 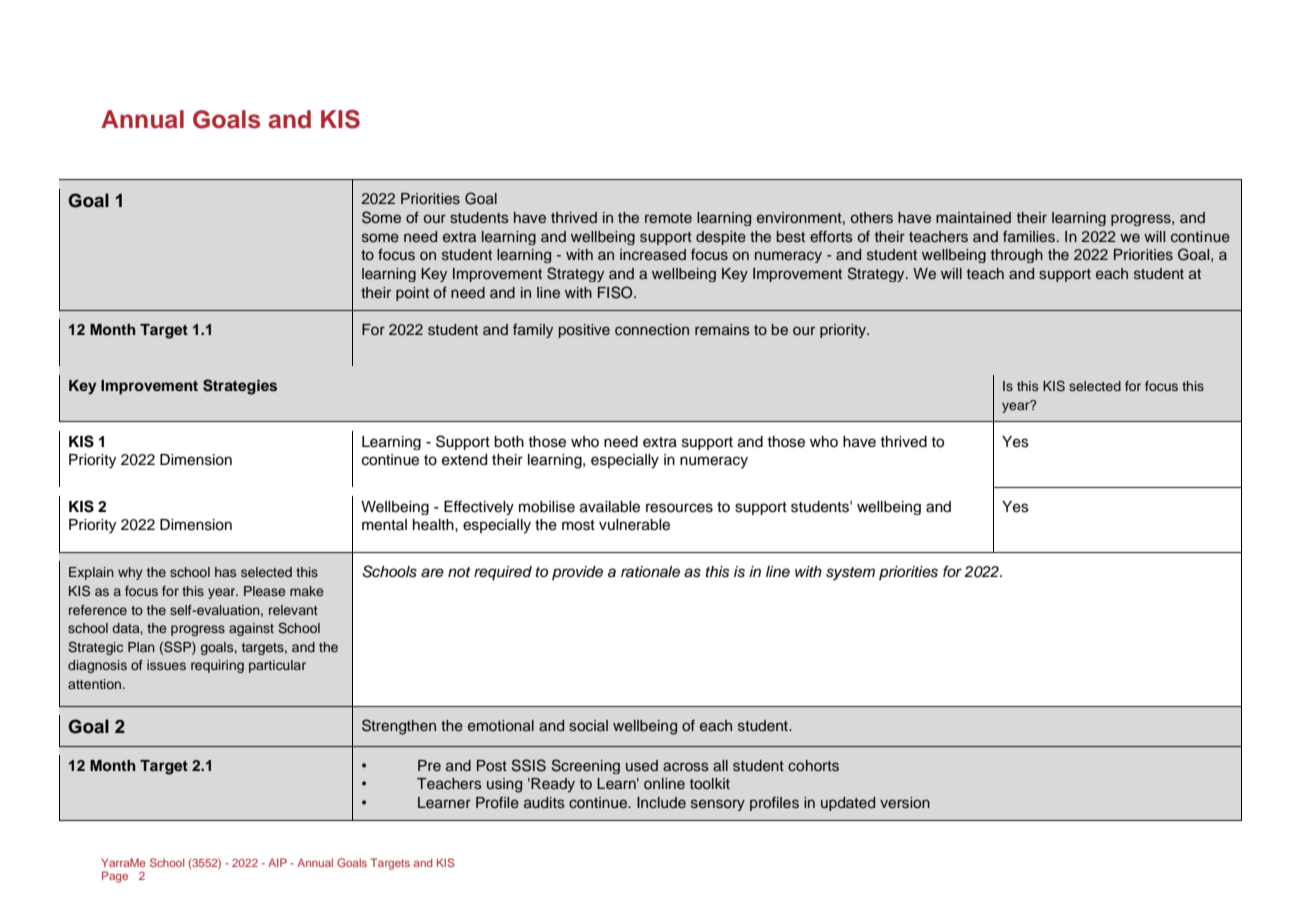 I want to click on mobilise, so click(x=547, y=507).
